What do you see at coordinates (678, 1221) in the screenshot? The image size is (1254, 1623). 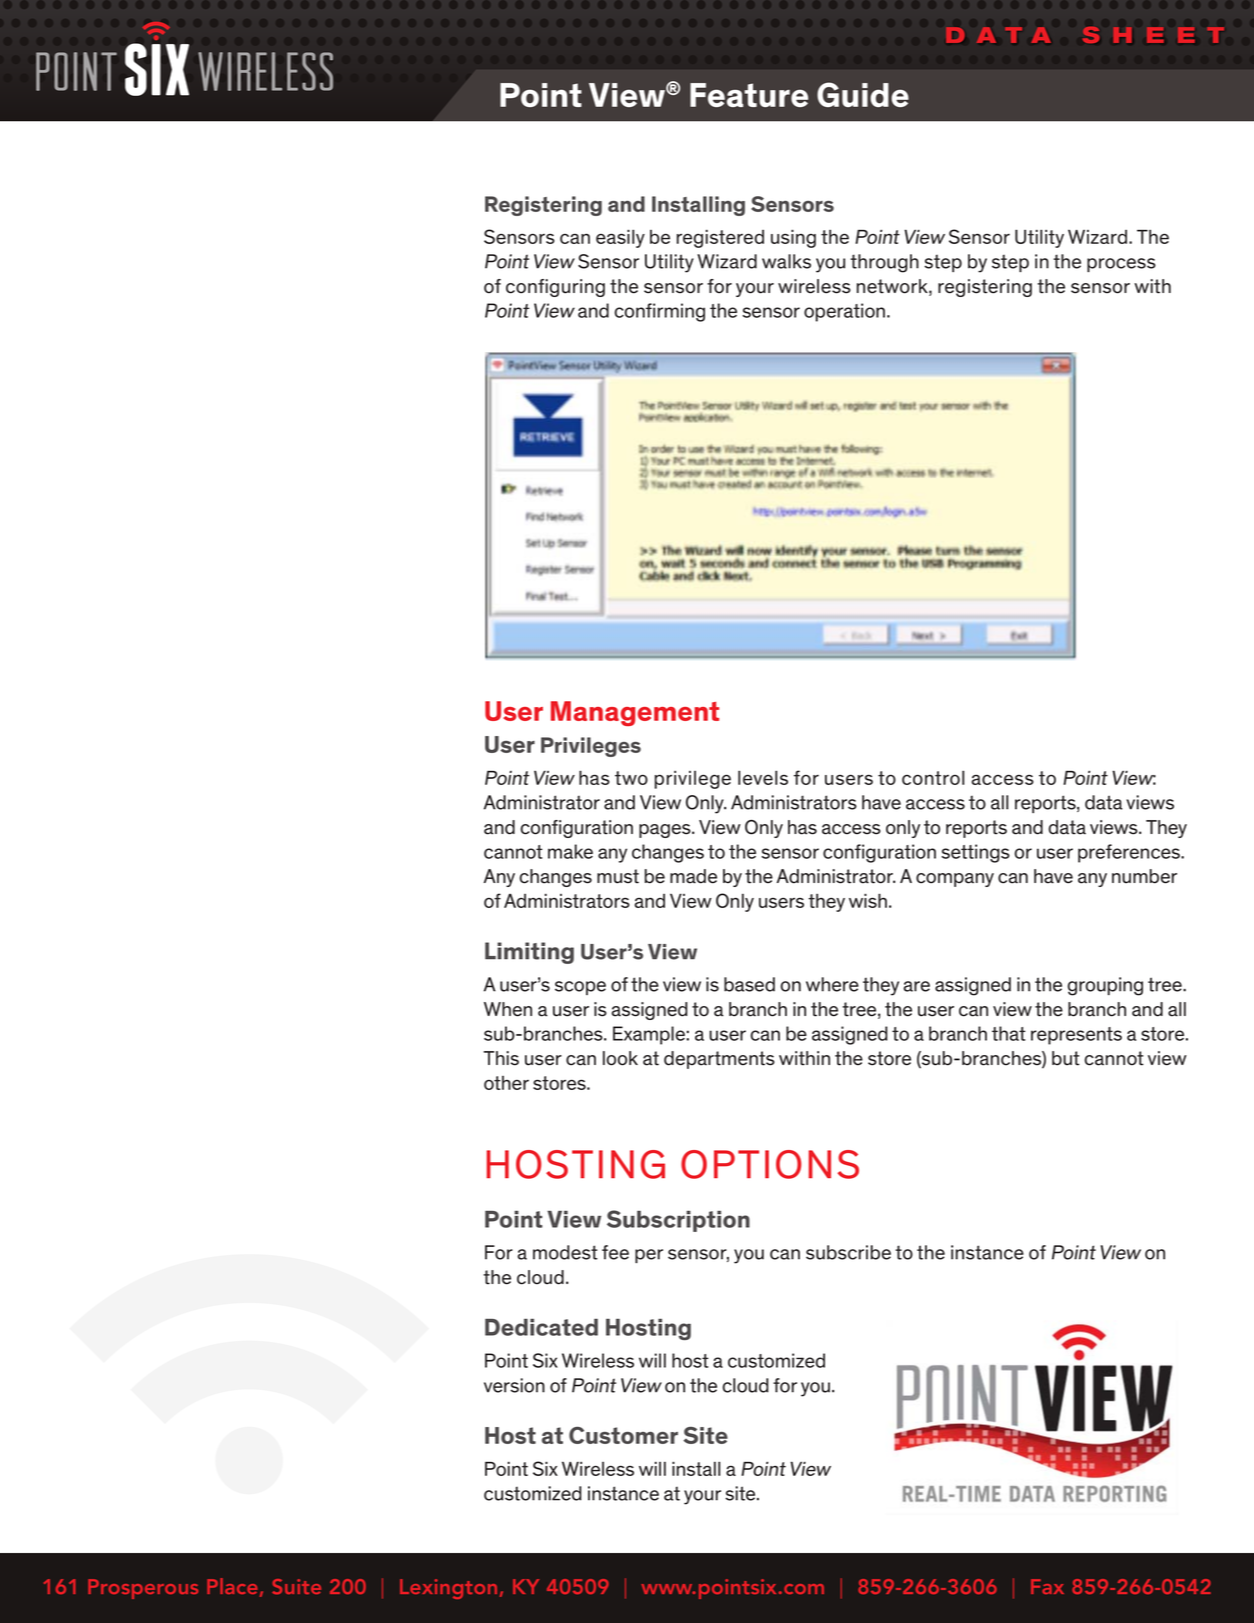 I see `Subscription` at bounding box center [678, 1221].
